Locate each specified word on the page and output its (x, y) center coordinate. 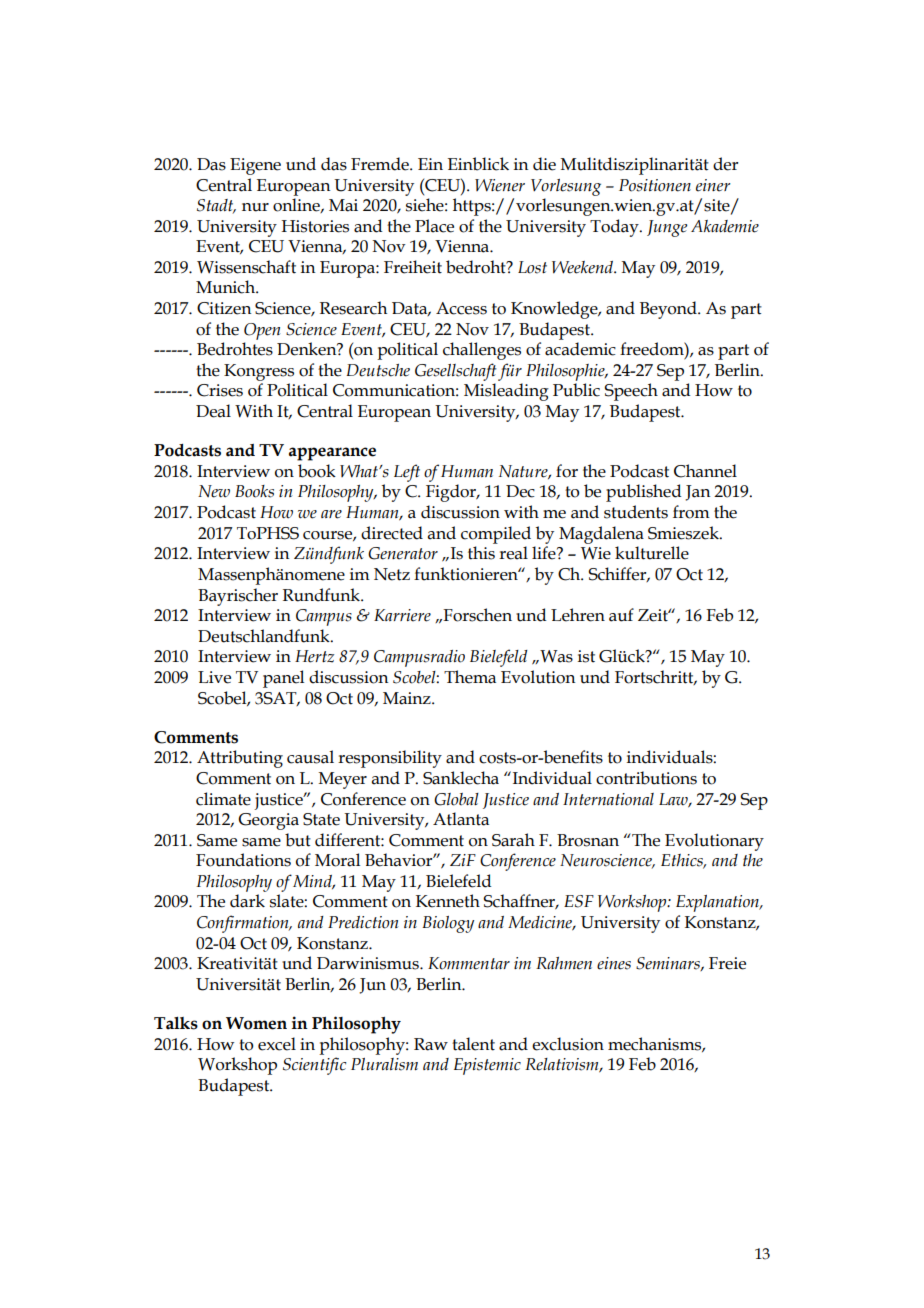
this (481, 553)
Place (434, 226)
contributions (646, 778)
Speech (631, 392)
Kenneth (448, 901)
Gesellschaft (456, 372)
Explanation (719, 903)
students (636, 512)
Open (262, 331)
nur (255, 207)
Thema (470, 677)
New (214, 491)
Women (256, 1023)
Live (214, 677)
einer (713, 185)
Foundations (243, 860)
